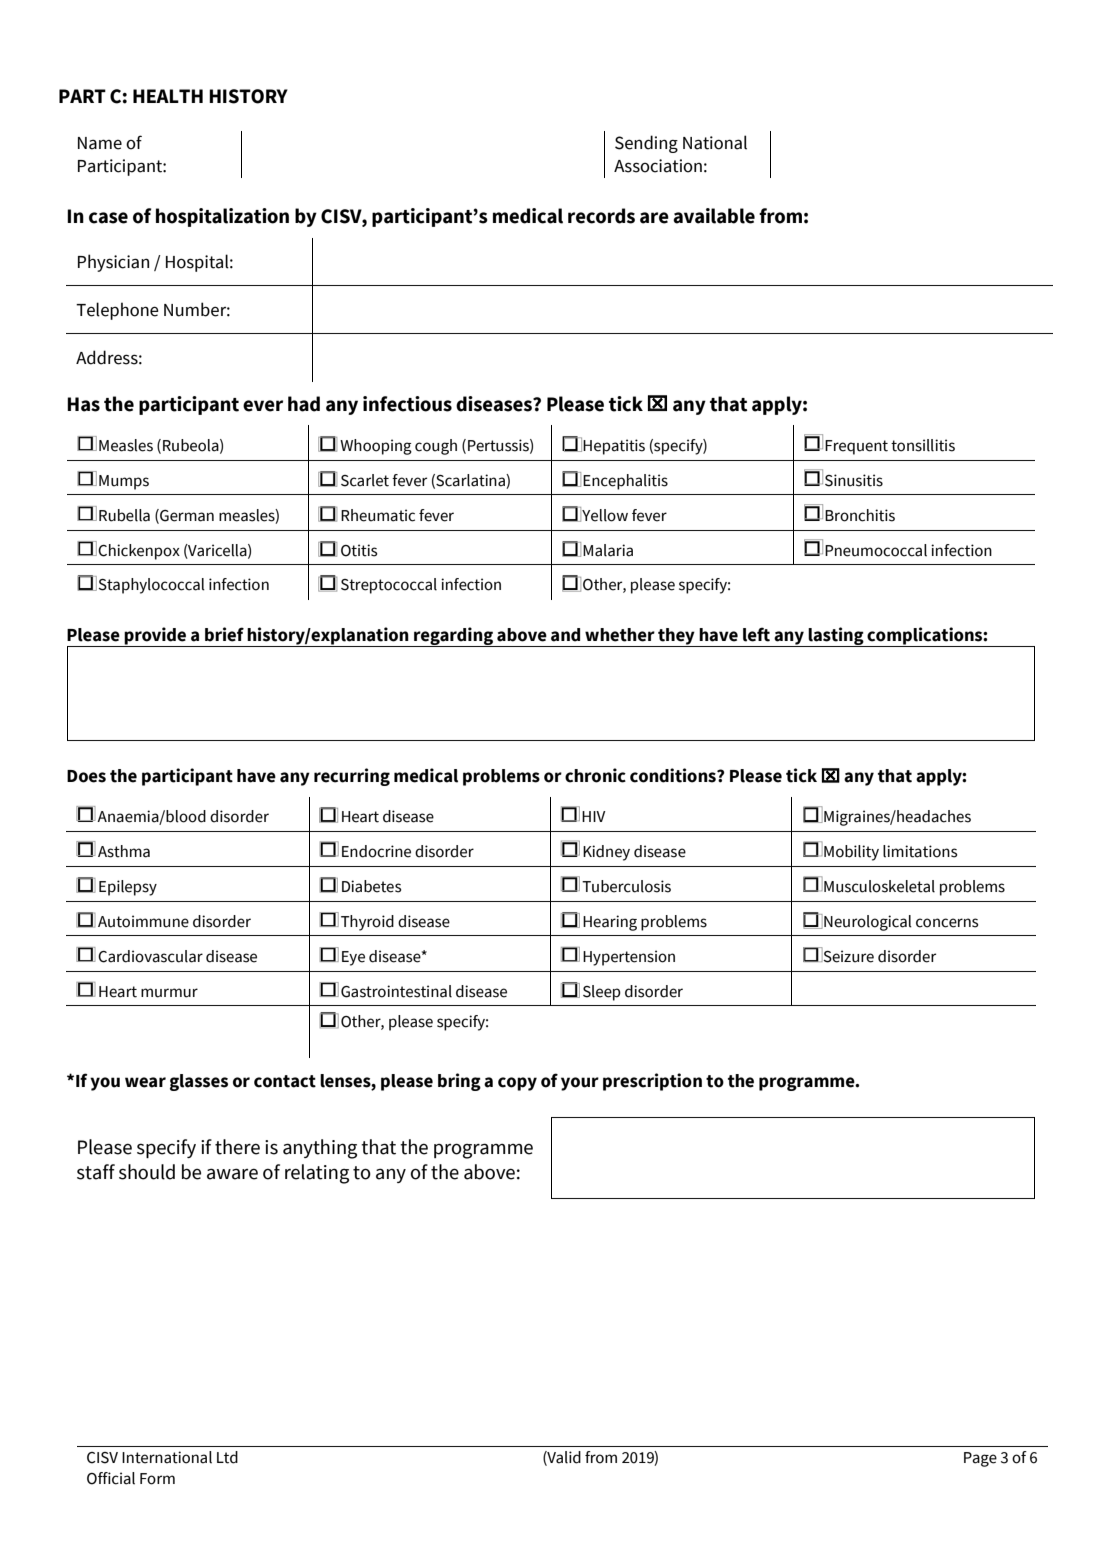 Image resolution: width=1102 pixels, height=1558 pixels. Describe the element at coordinates (602, 993) in the screenshot. I see `Sleep` at that location.
